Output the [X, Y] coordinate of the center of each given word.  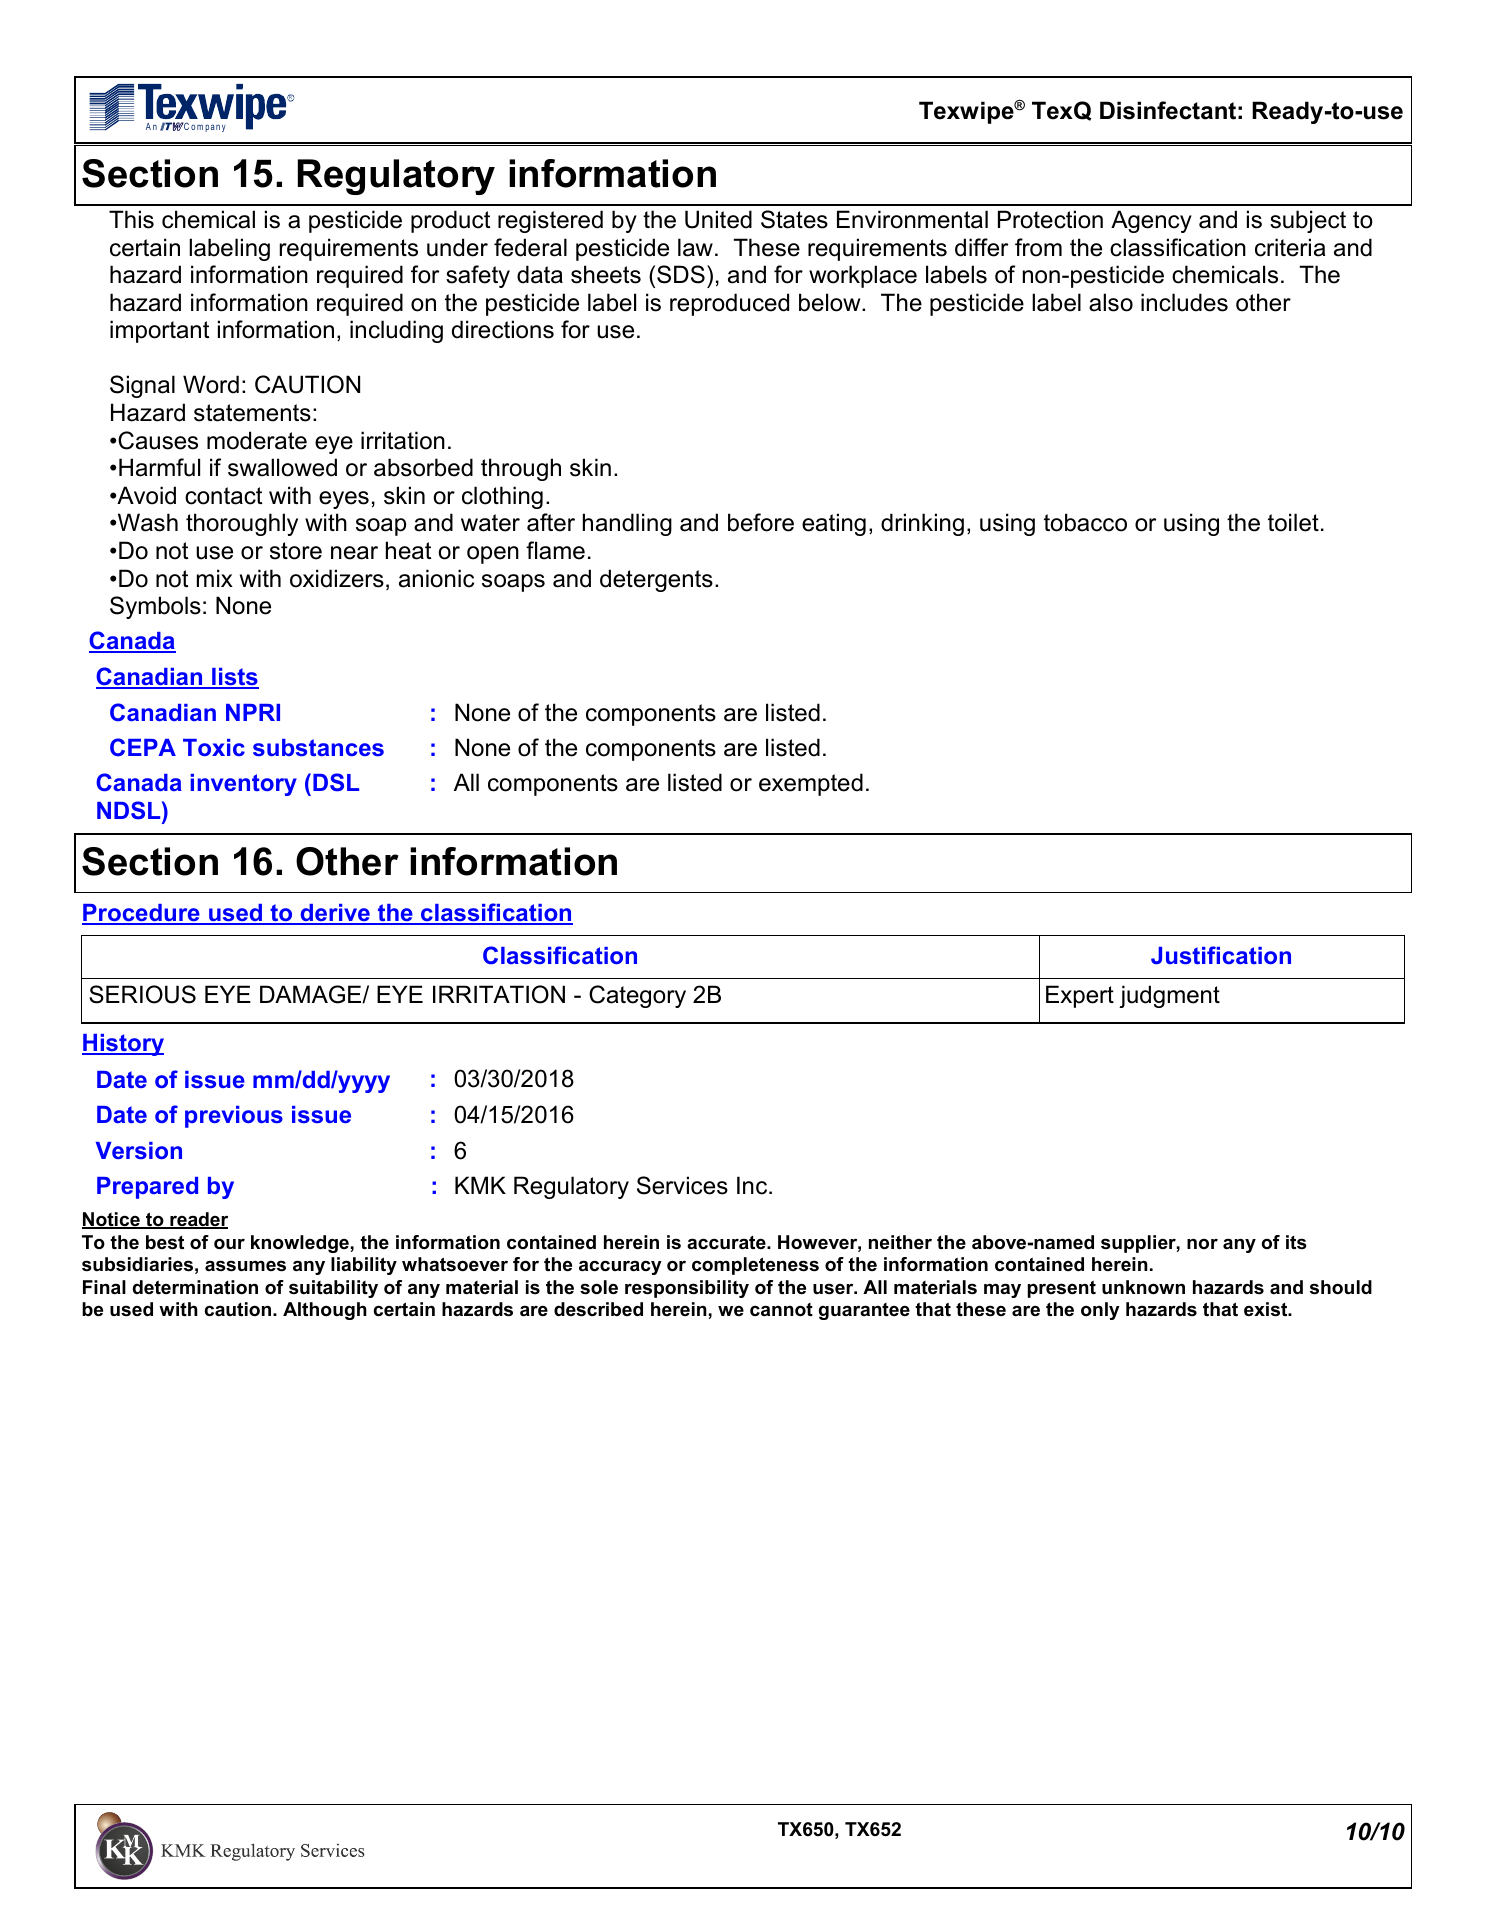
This [131, 219]
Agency [1151, 221]
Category [637, 996]
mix [215, 578]
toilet [1293, 522]
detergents [656, 580]
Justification [1221, 955]
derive [335, 914]
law [695, 247]
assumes [245, 1266]
